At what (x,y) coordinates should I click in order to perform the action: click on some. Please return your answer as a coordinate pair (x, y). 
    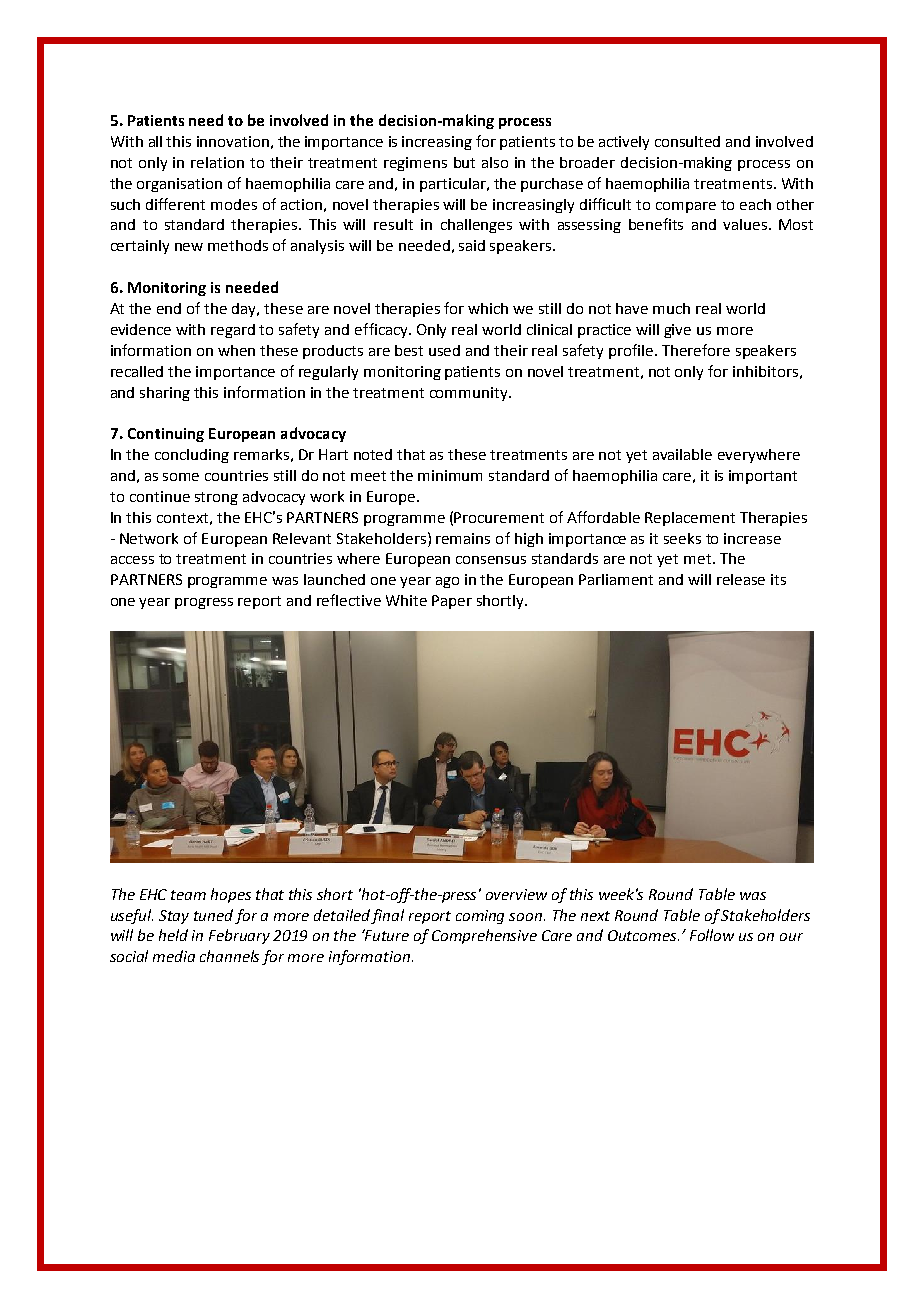
    Looking at the image, I should click on (181, 477).
